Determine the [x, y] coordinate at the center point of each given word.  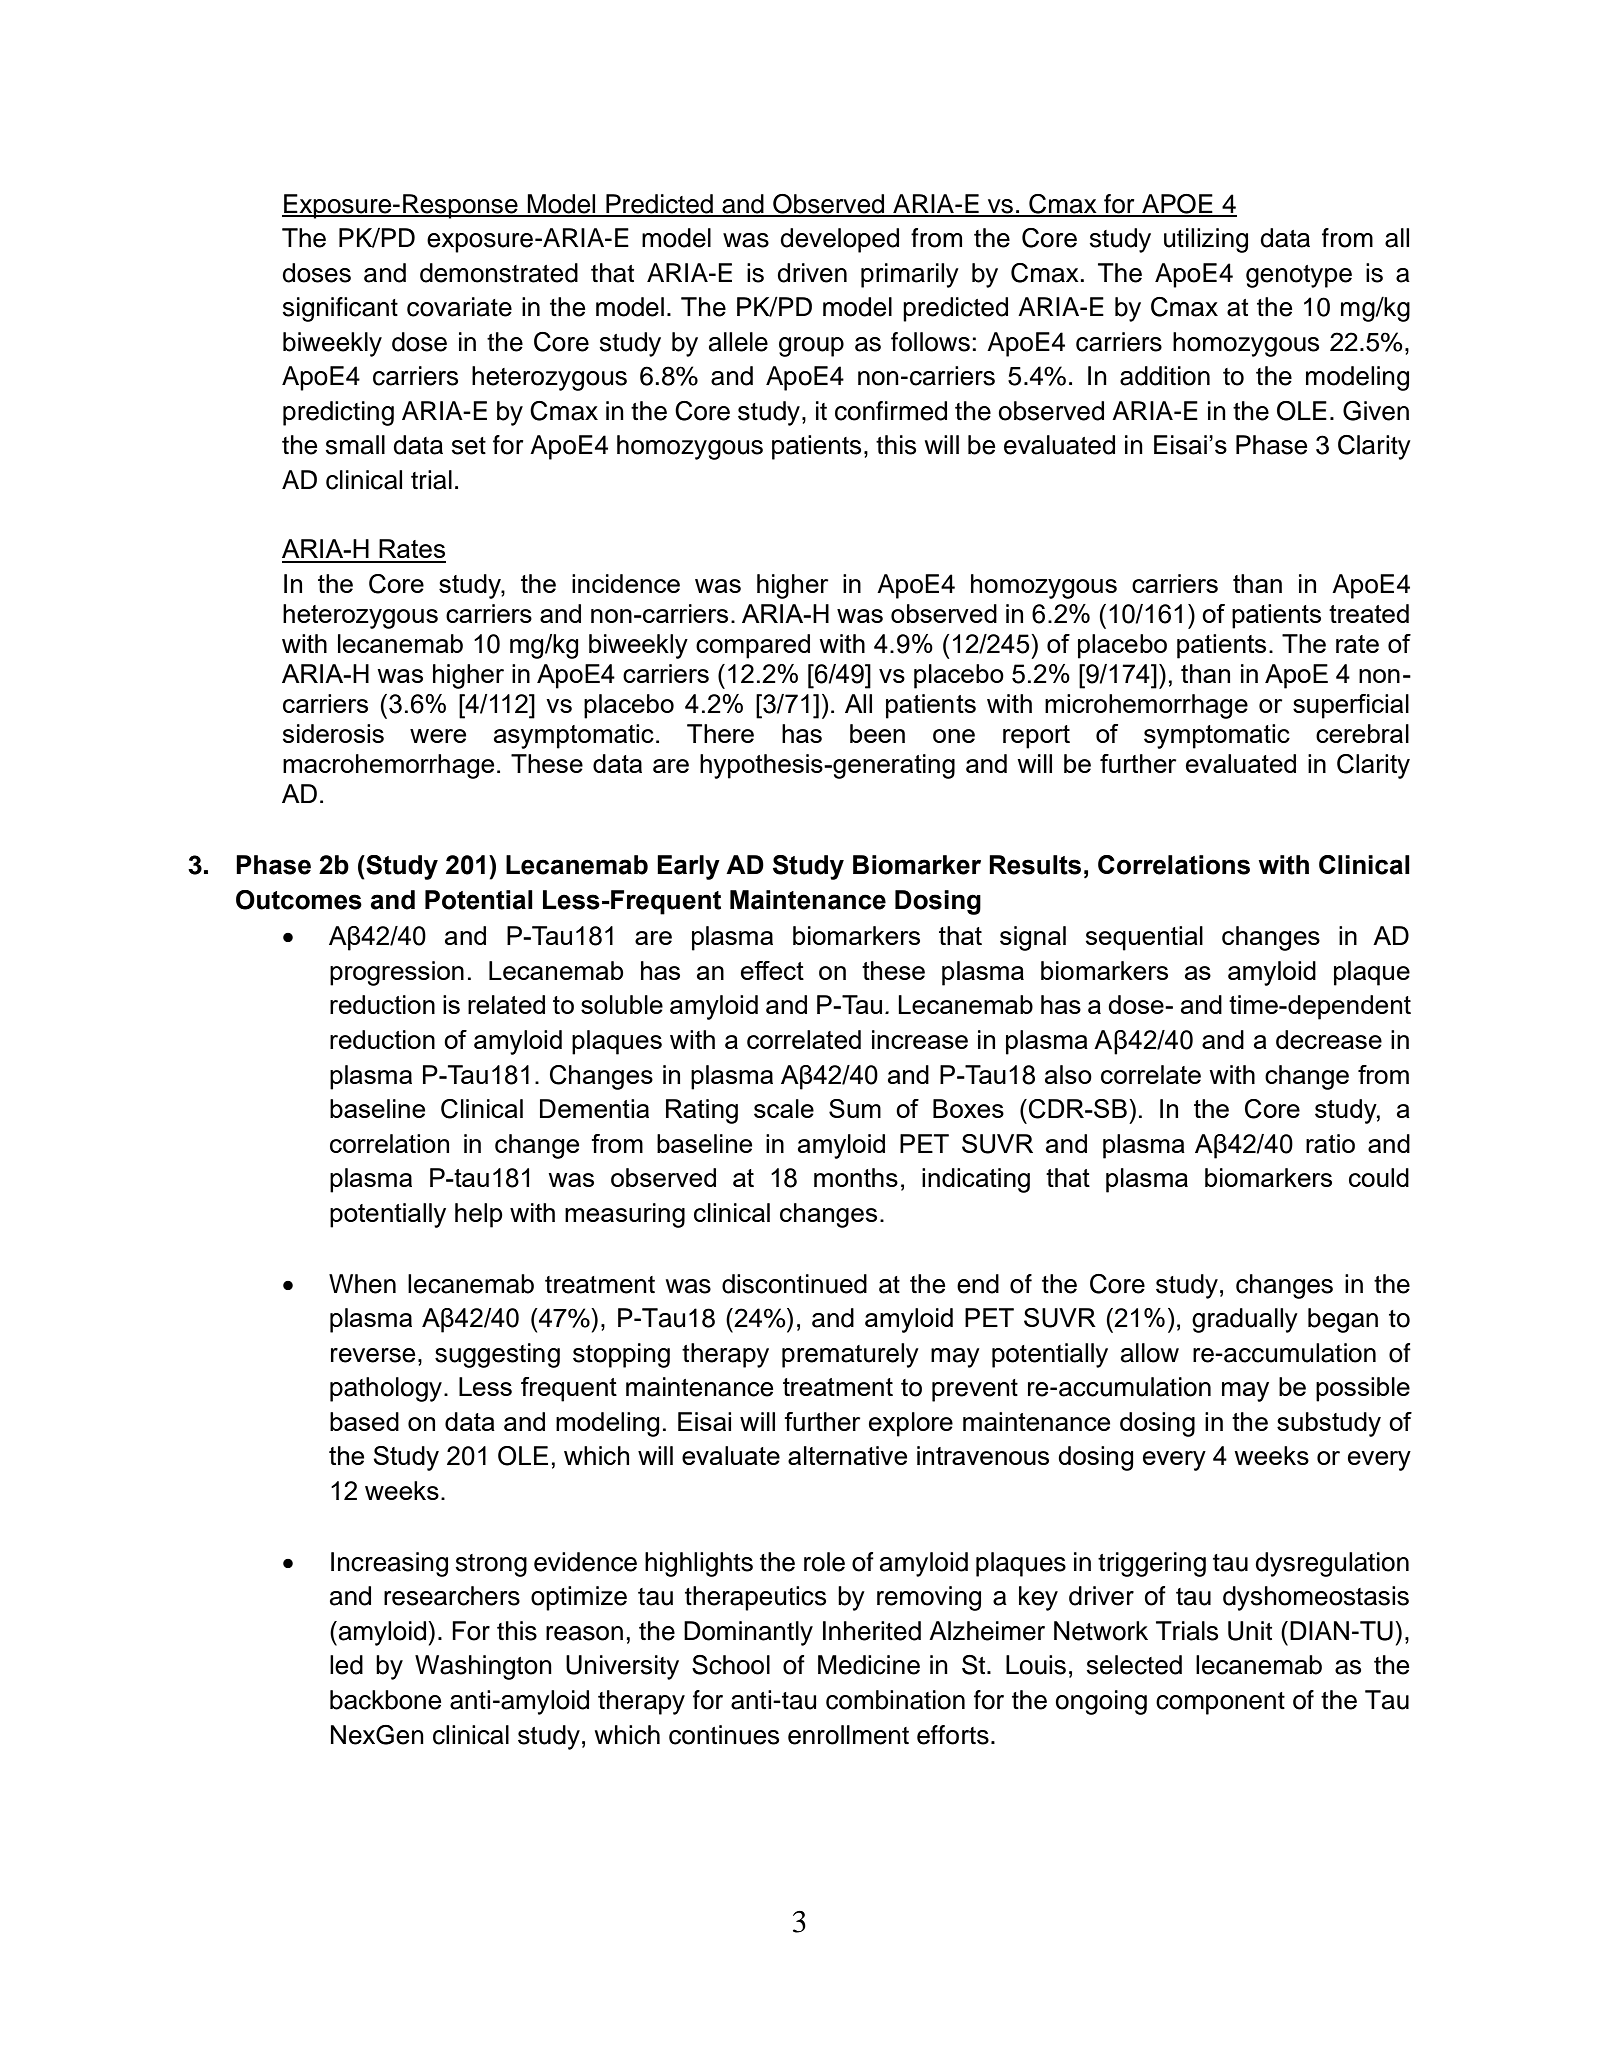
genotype [1299, 276]
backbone [385, 1700]
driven [812, 273]
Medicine [869, 1665]
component [1220, 1703]
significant [340, 309]
